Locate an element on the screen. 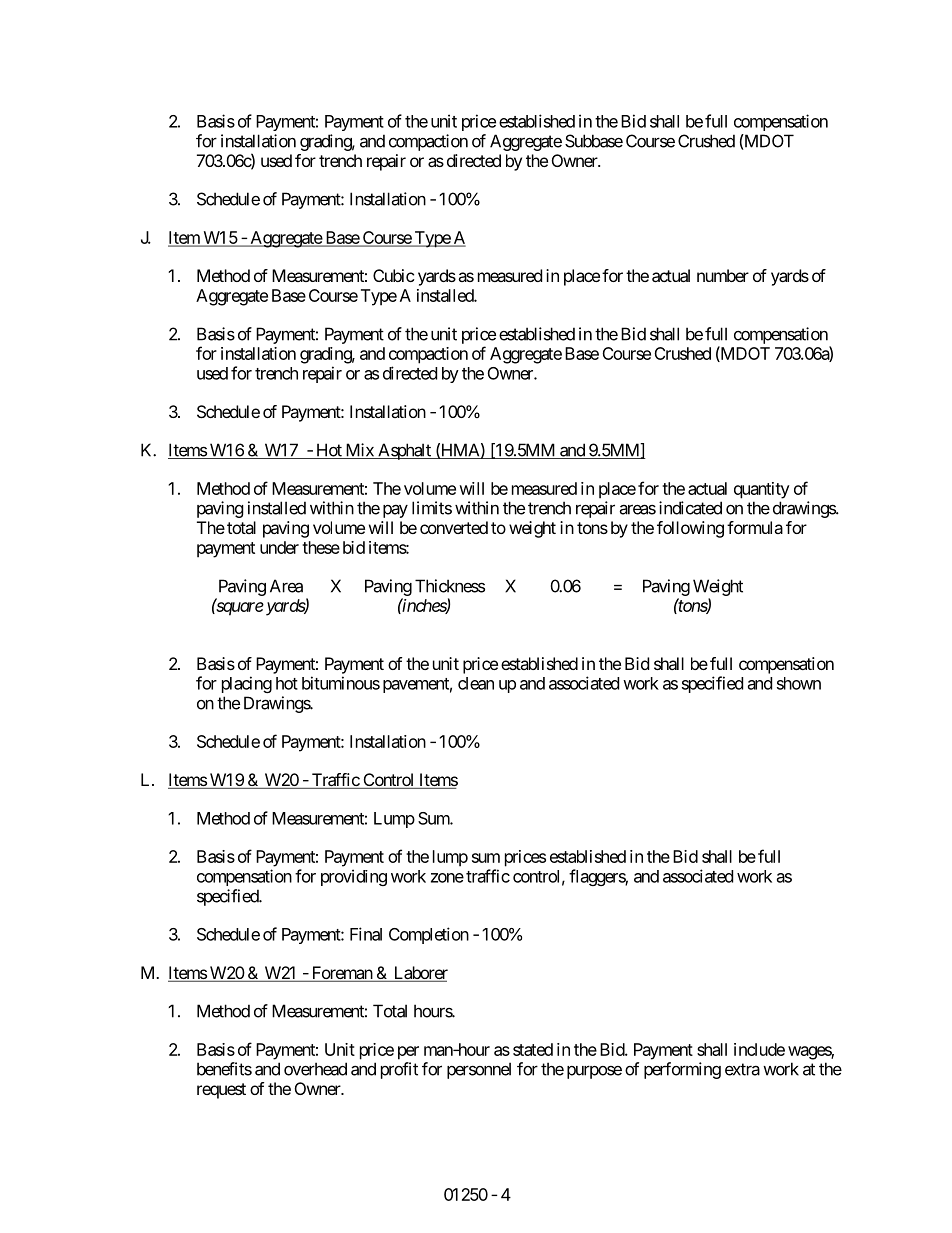 Image resolution: width=952 pixels, height=1233 pixels. Cubic is located at coordinates (394, 275).
